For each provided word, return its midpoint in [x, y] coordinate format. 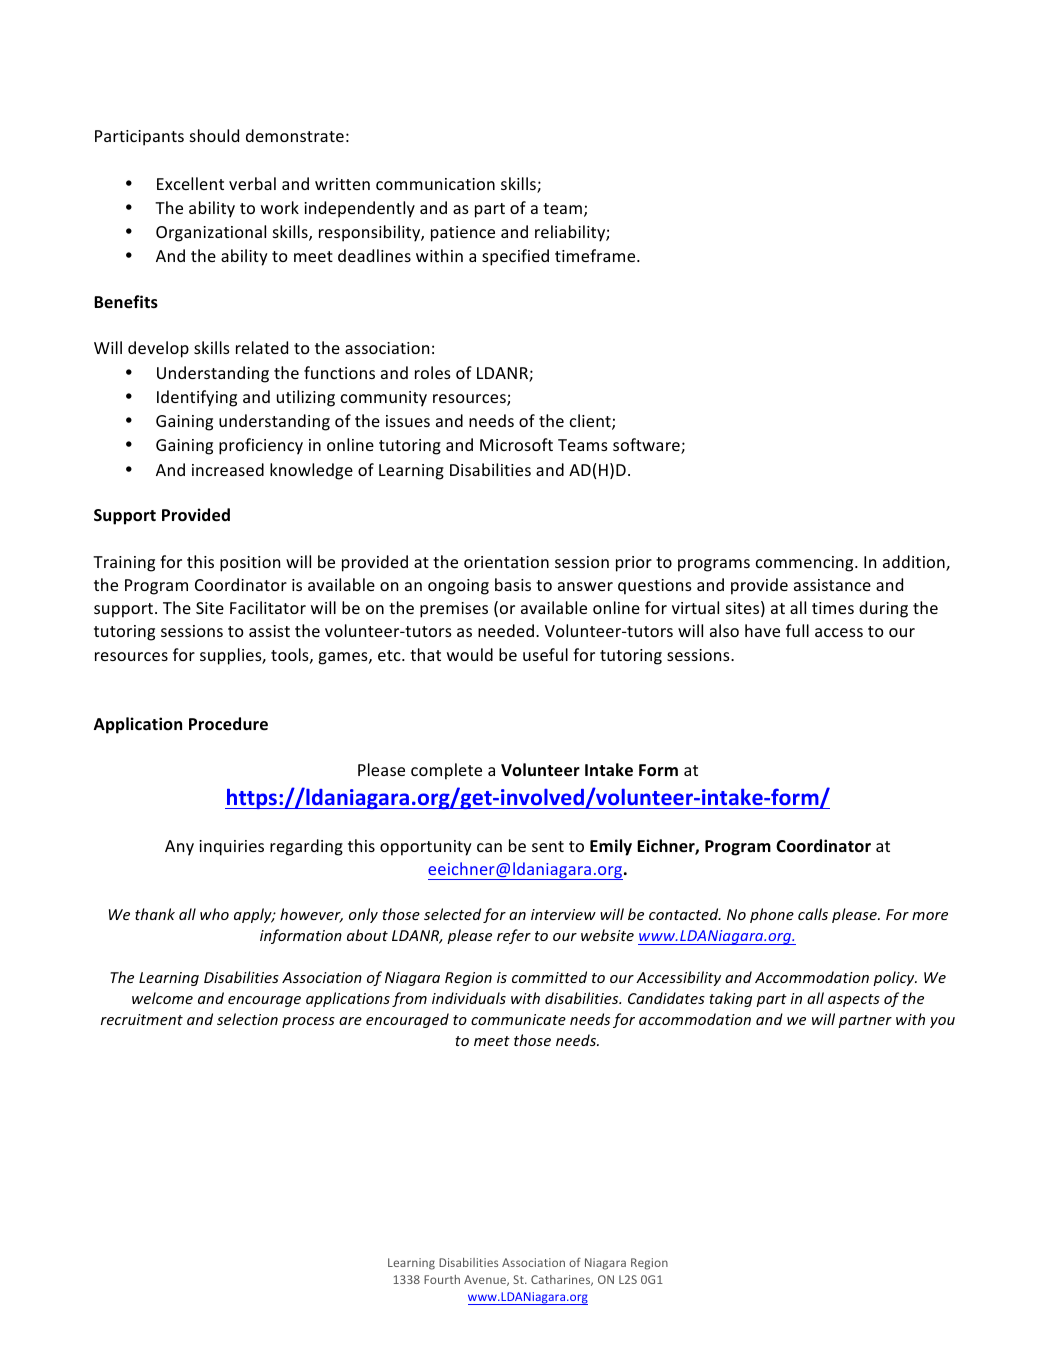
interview [563, 914]
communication [435, 184]
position [250, 564]
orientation [506, 562]
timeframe [596, 255]
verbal [252, 183]
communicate [518, 1019]
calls [813, 914]
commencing [806, 564]
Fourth [442, 1279]
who [214, 914]
